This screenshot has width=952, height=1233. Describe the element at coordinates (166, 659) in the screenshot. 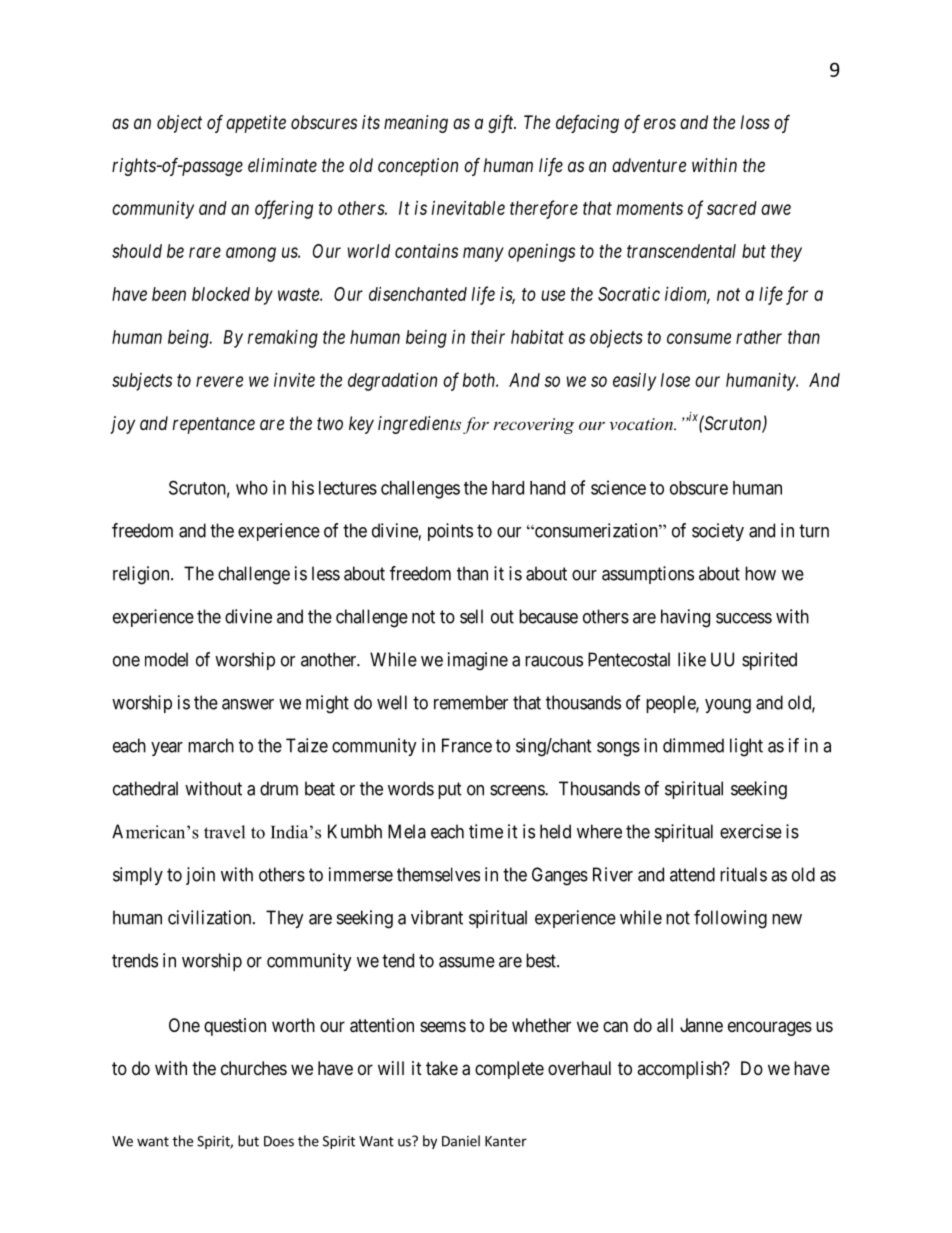

I see `model` at that location.
